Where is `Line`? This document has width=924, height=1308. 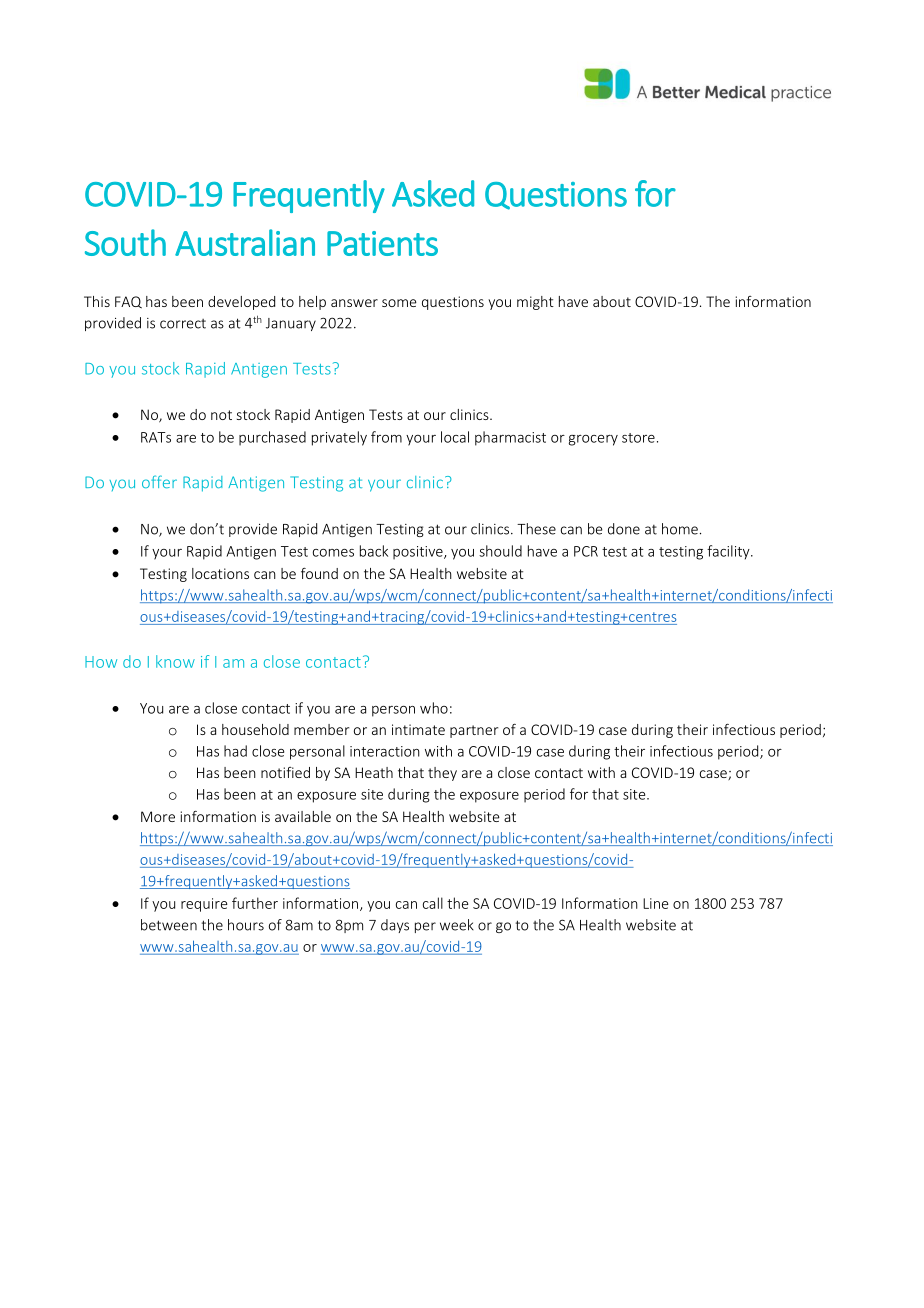 Line is located at coordinates (656, 903).
